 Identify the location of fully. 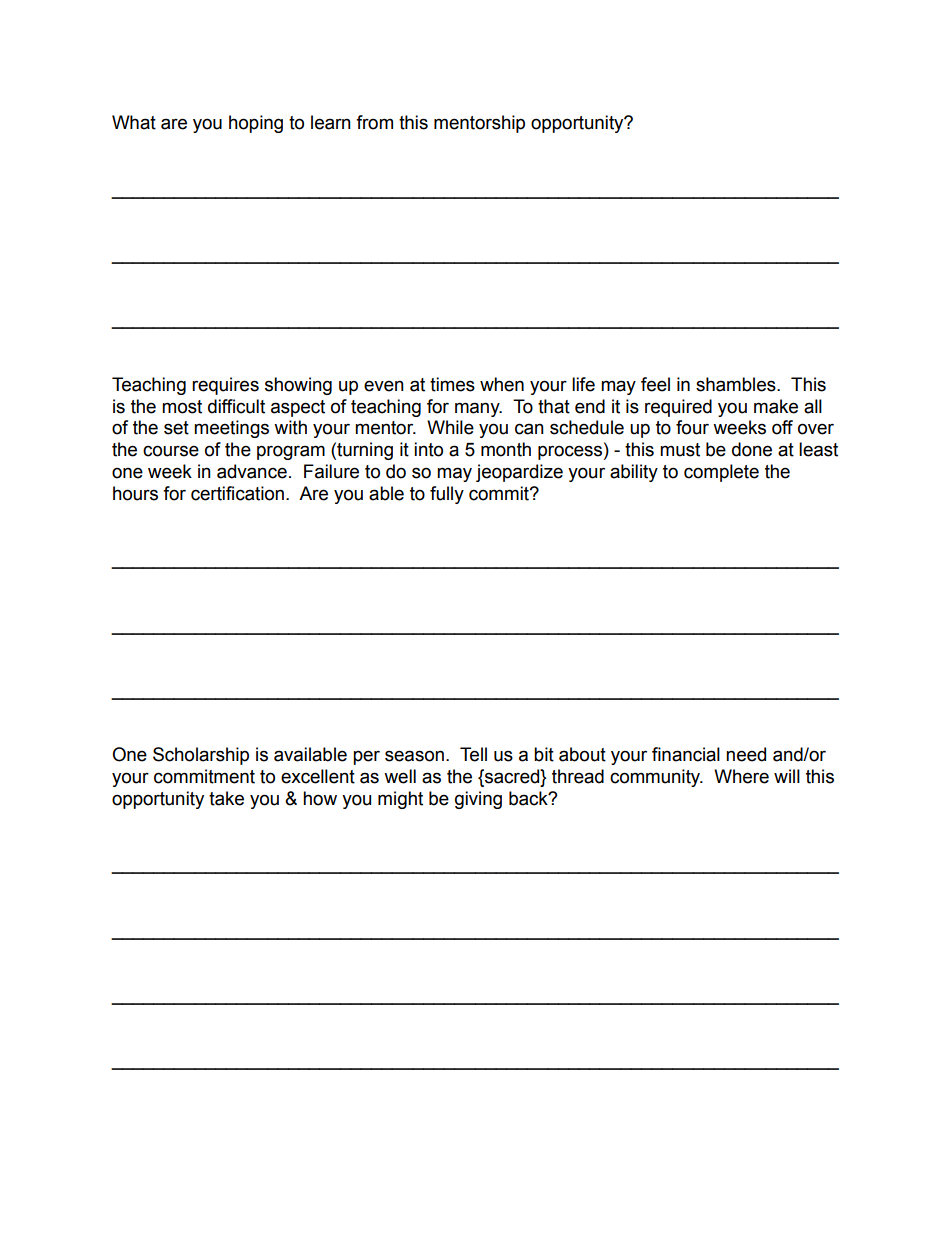
(447, 495).
